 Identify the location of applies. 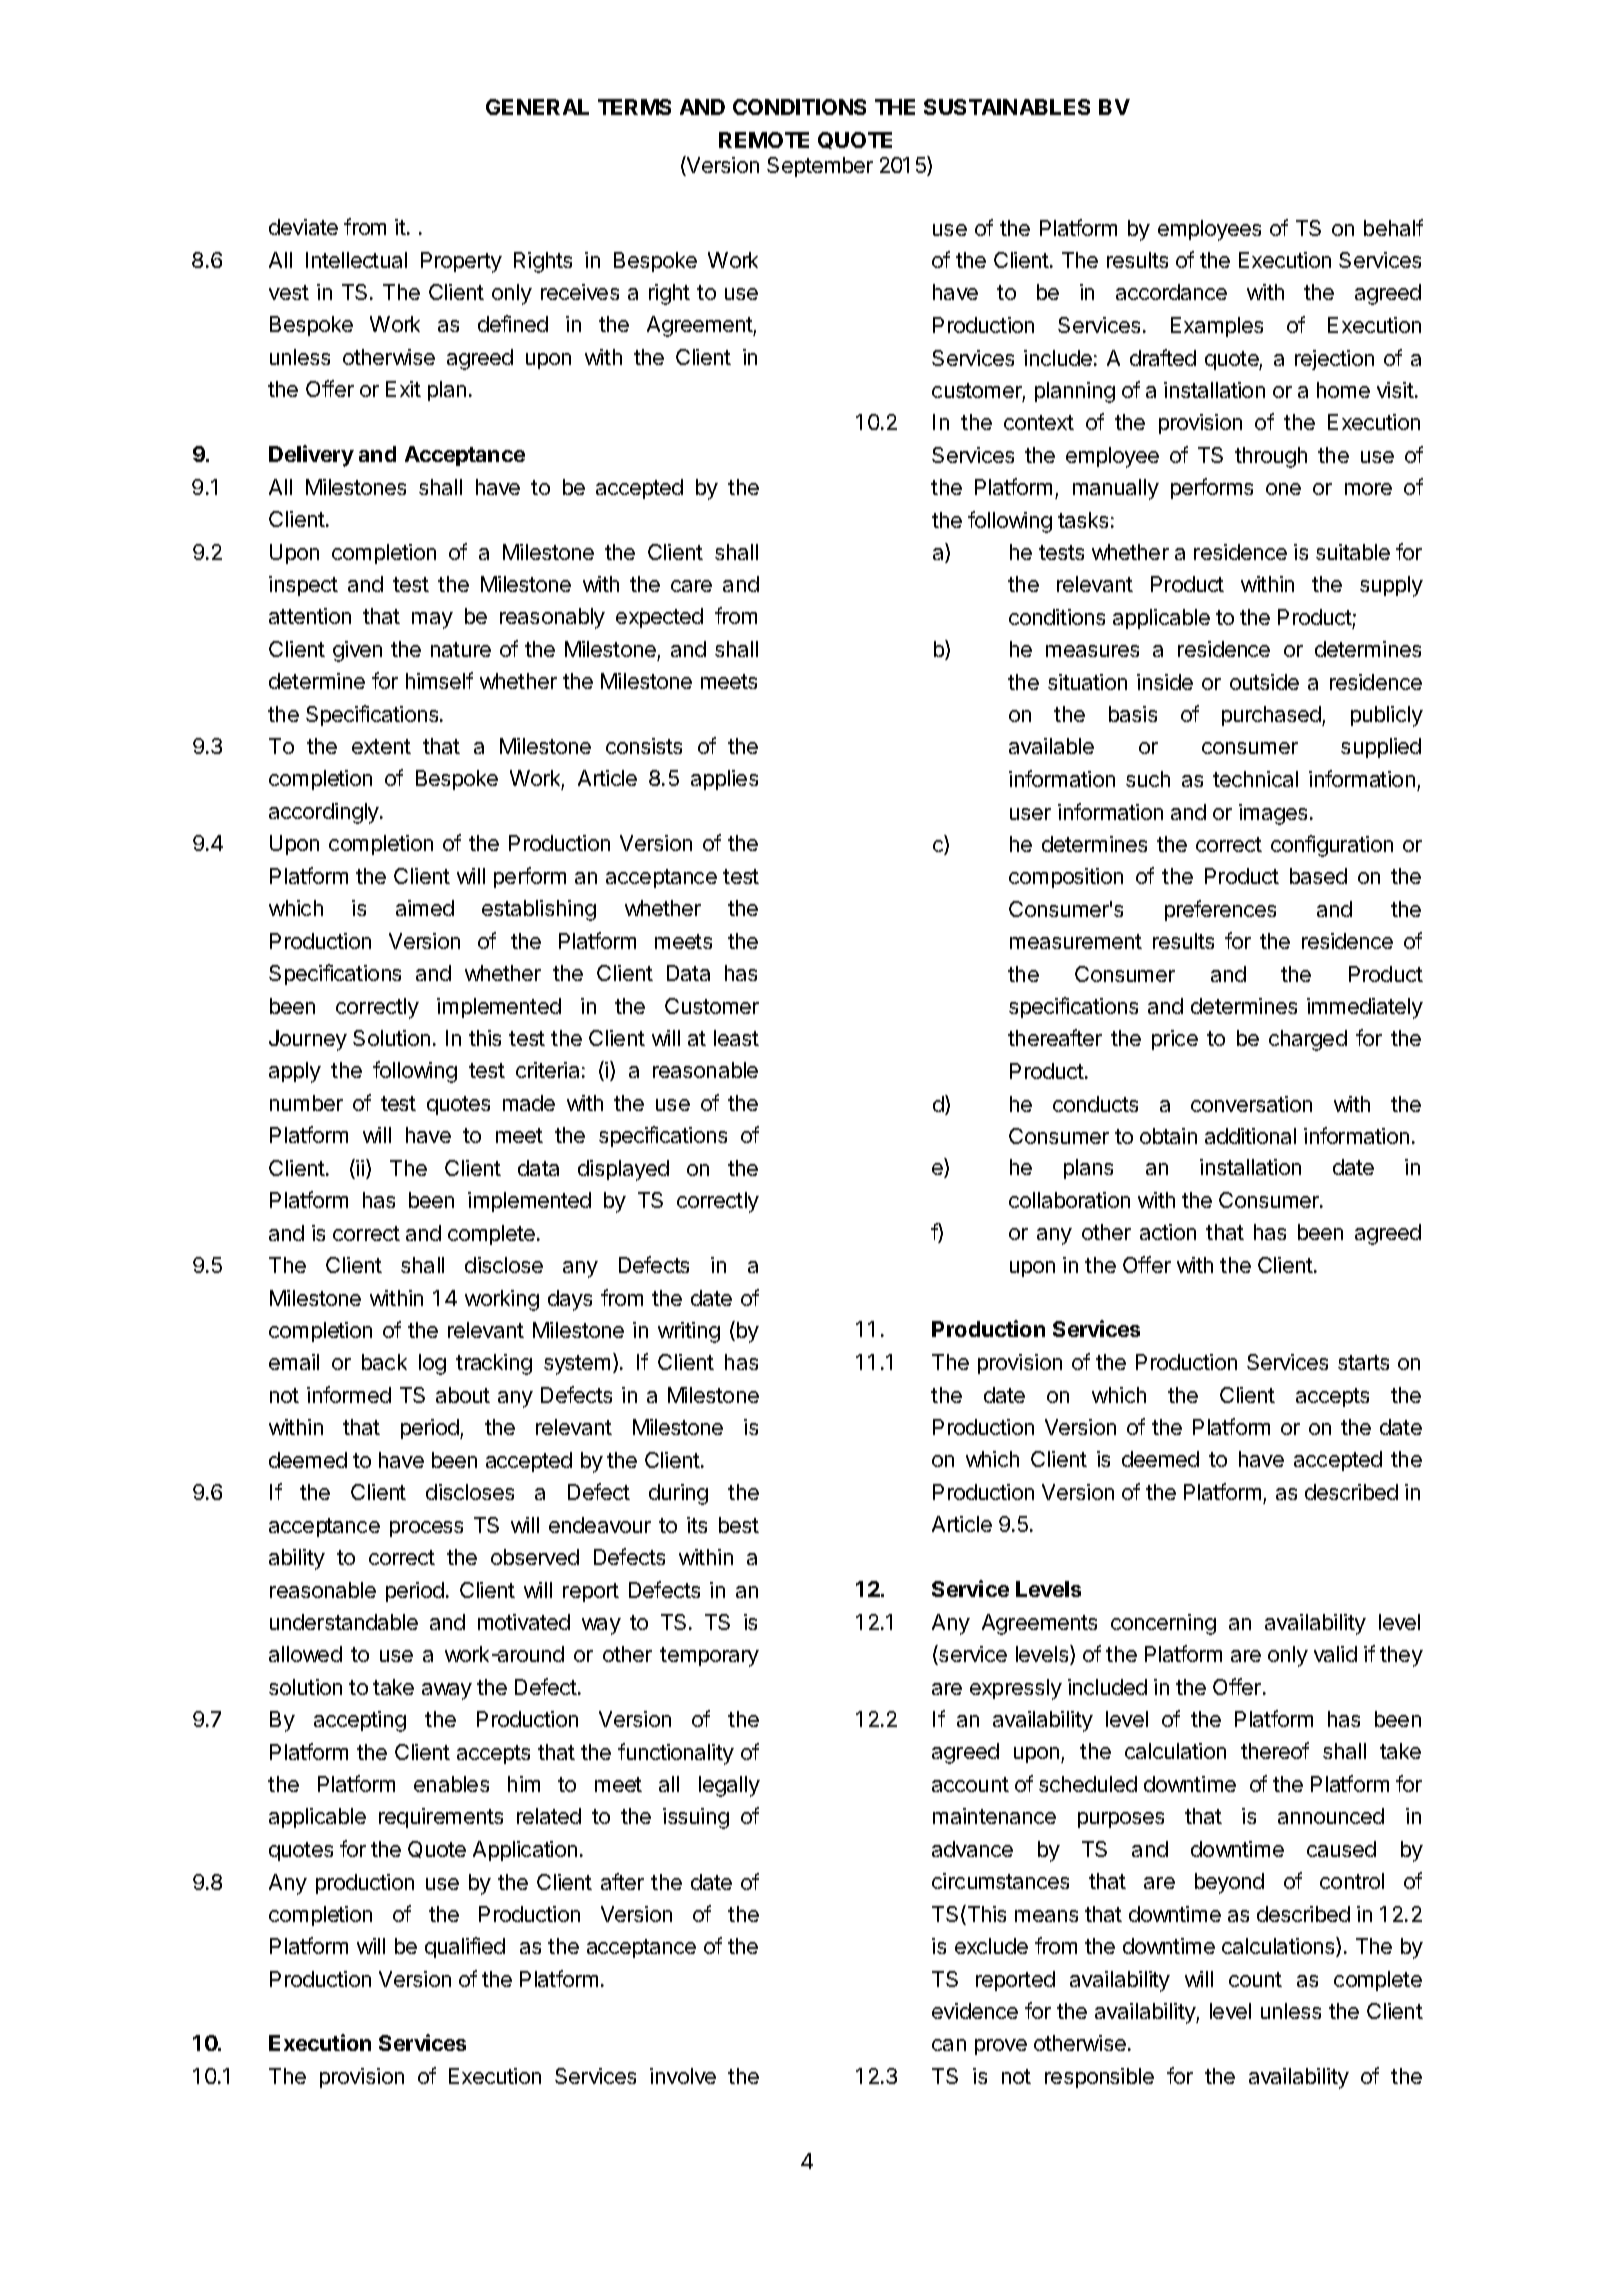
(724, 780).
